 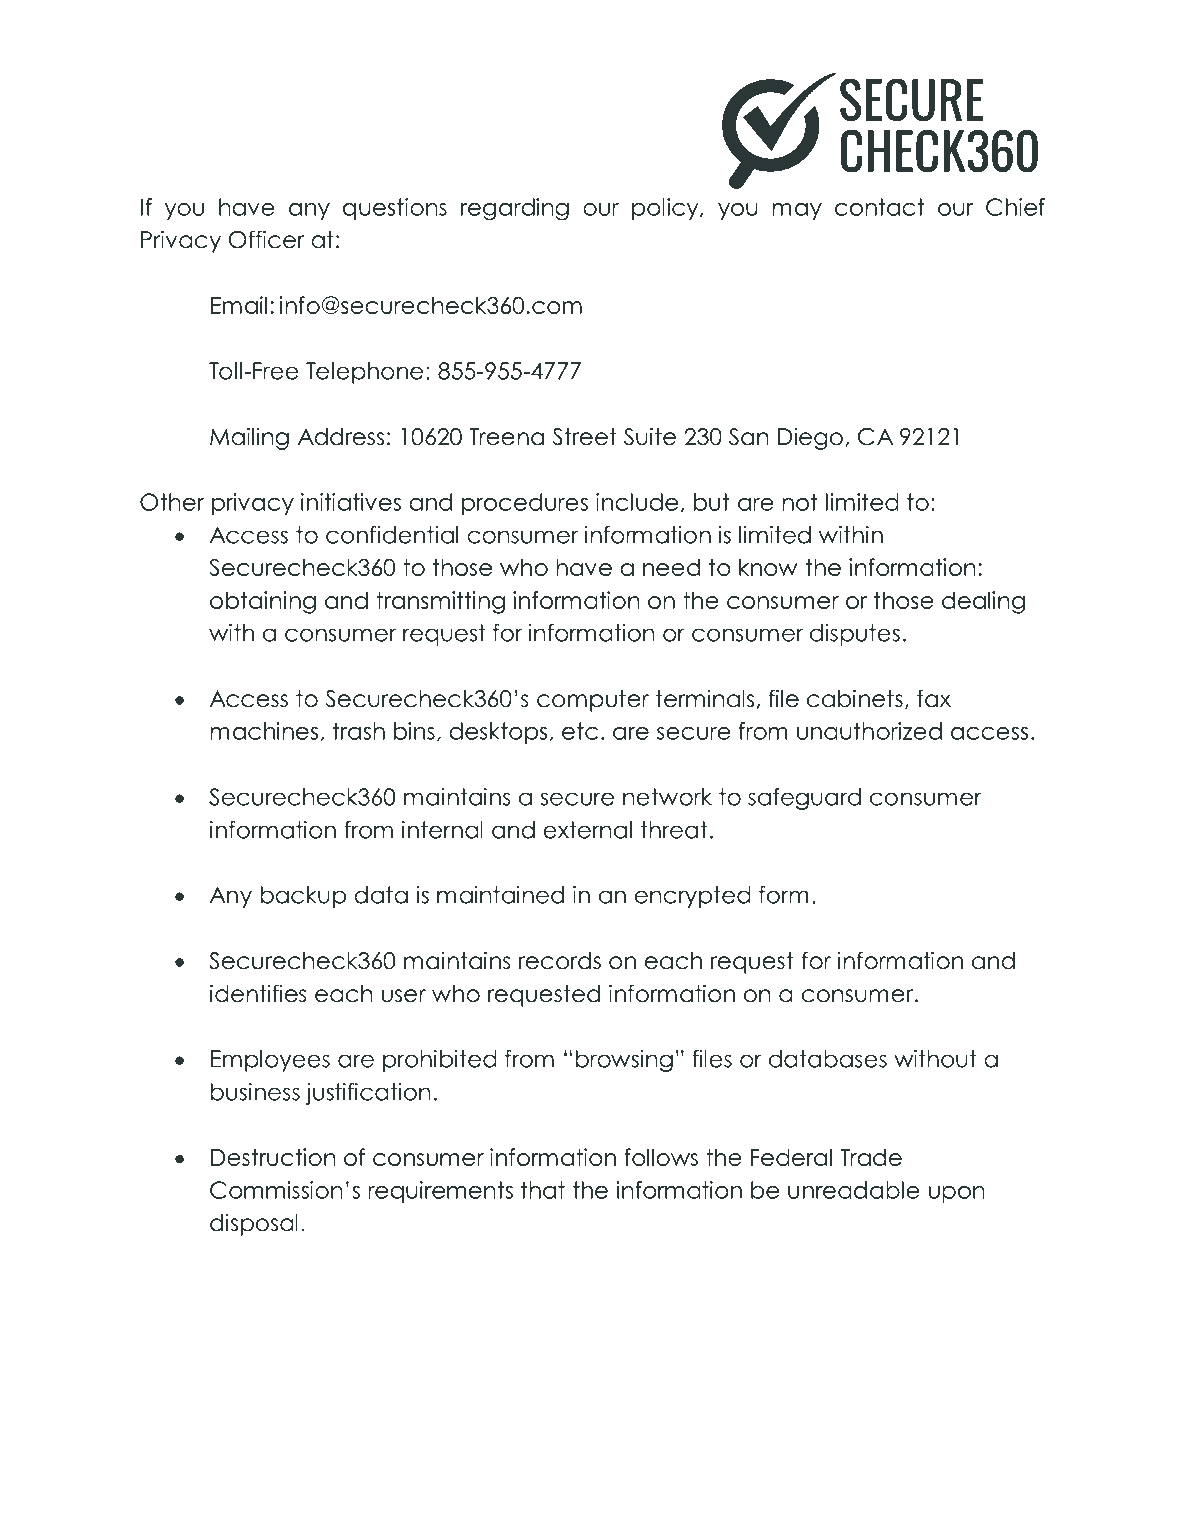 What do you see at coordinates (879, 207) in the screenshot?
I see `contact` at bounding box center [879, 207].
